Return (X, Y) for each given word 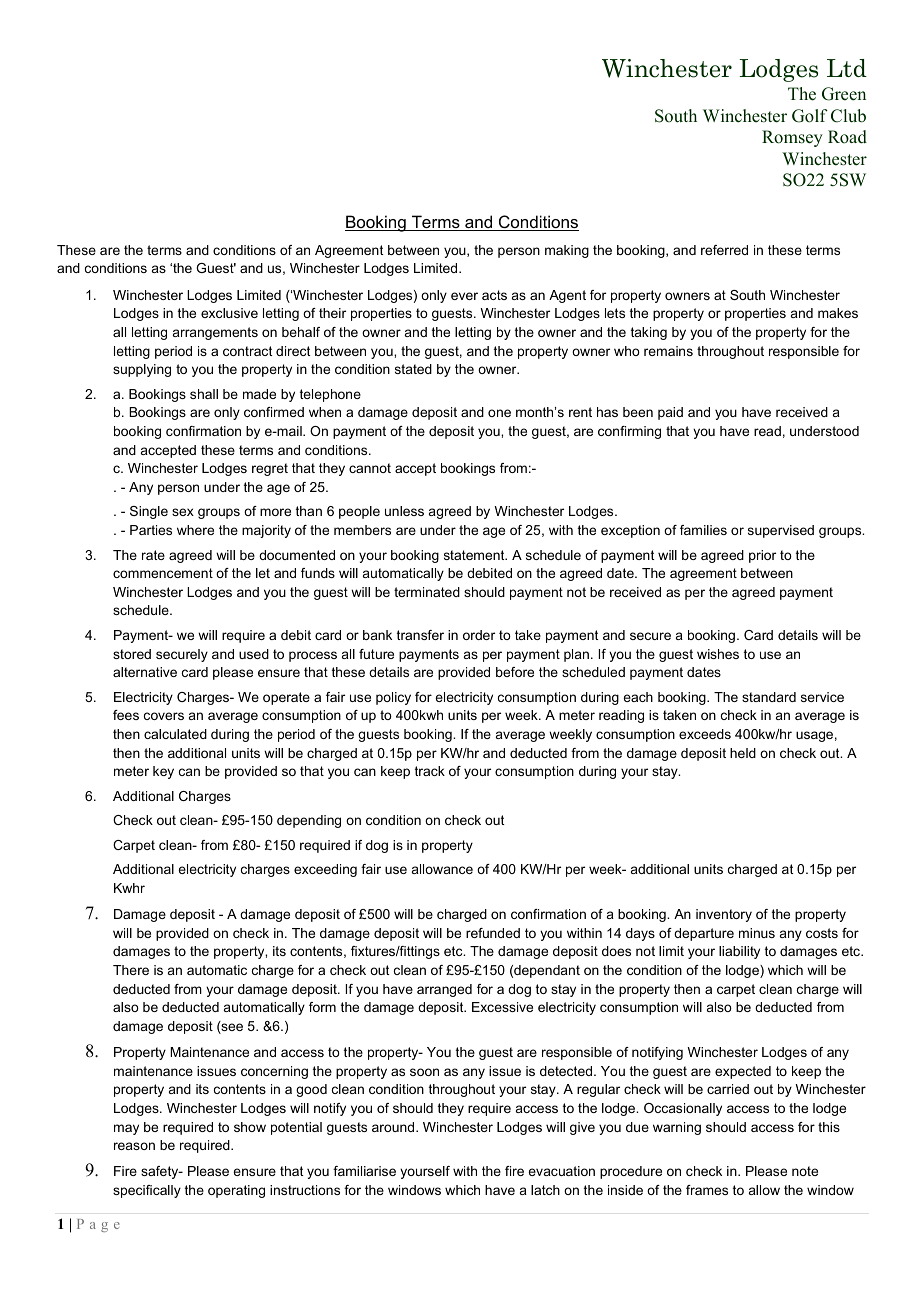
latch (545, 1190)
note (805, 1171)
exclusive (229, 313)
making (567, 251)
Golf (810, 116)
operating (236, 1191)
